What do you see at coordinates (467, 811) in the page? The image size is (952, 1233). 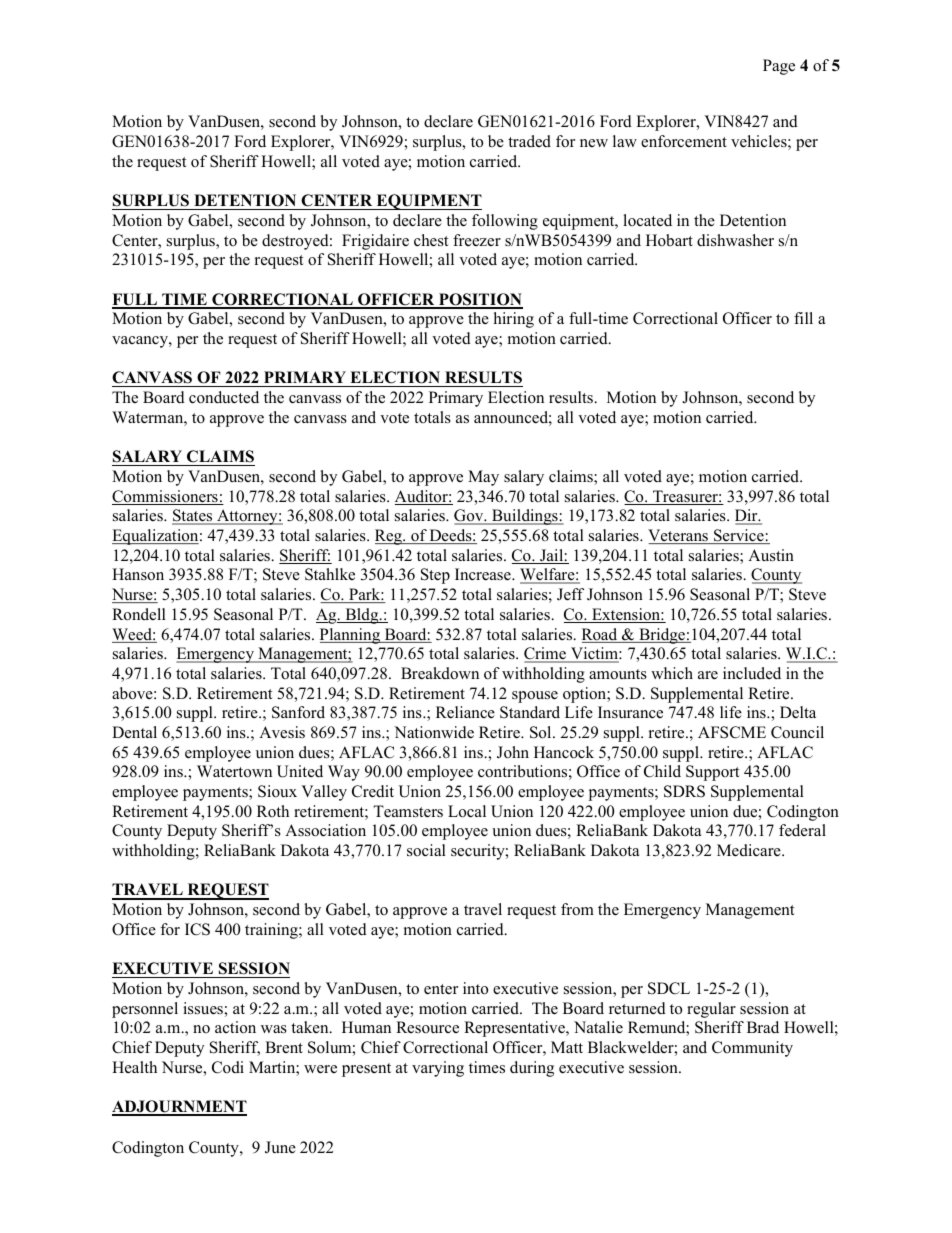 I see `Local` at bounding box center [467, 811].
